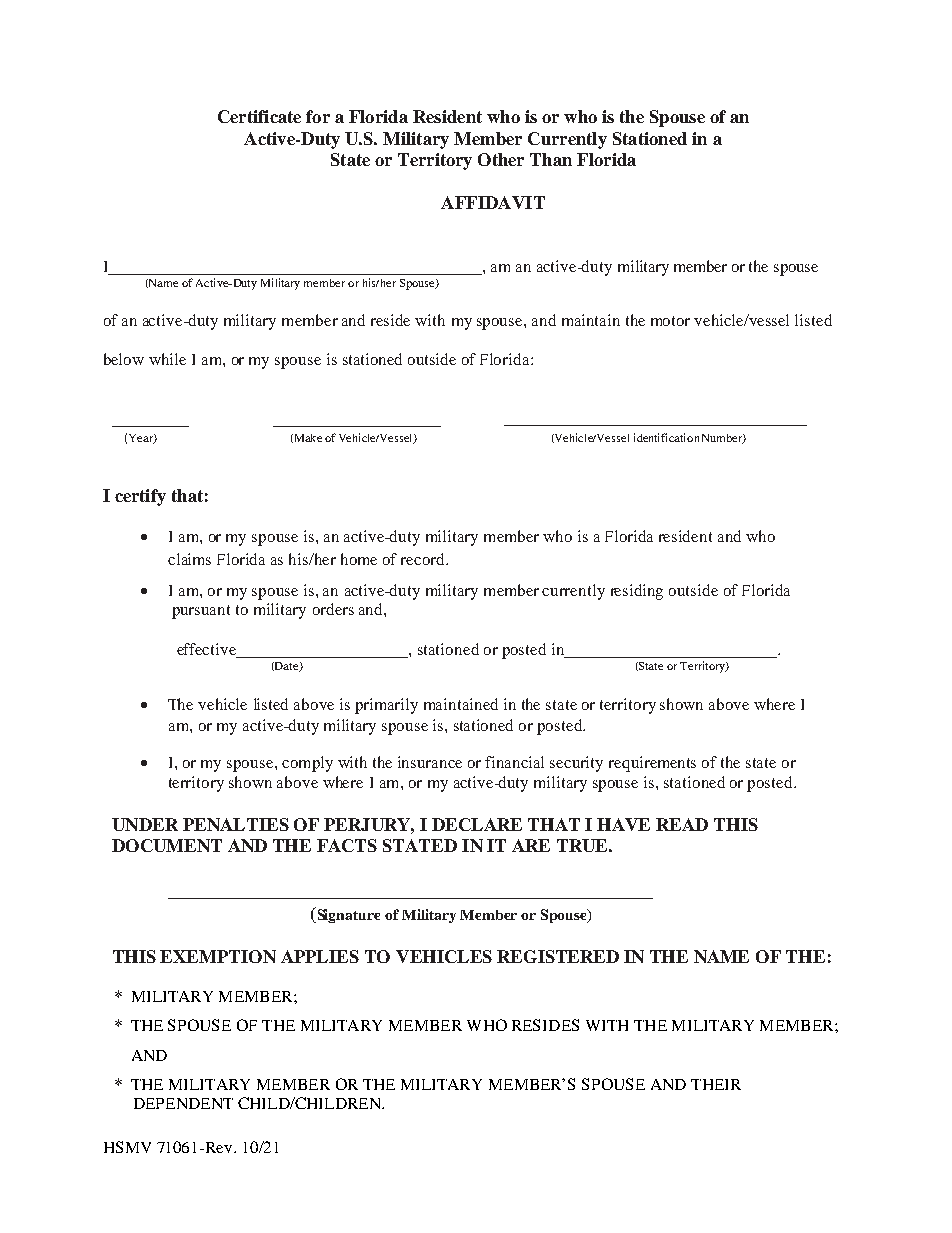 This image has height=1233, width=952. Describe the element at coordinates (424, 559) in the image. I see `record` at that location.
